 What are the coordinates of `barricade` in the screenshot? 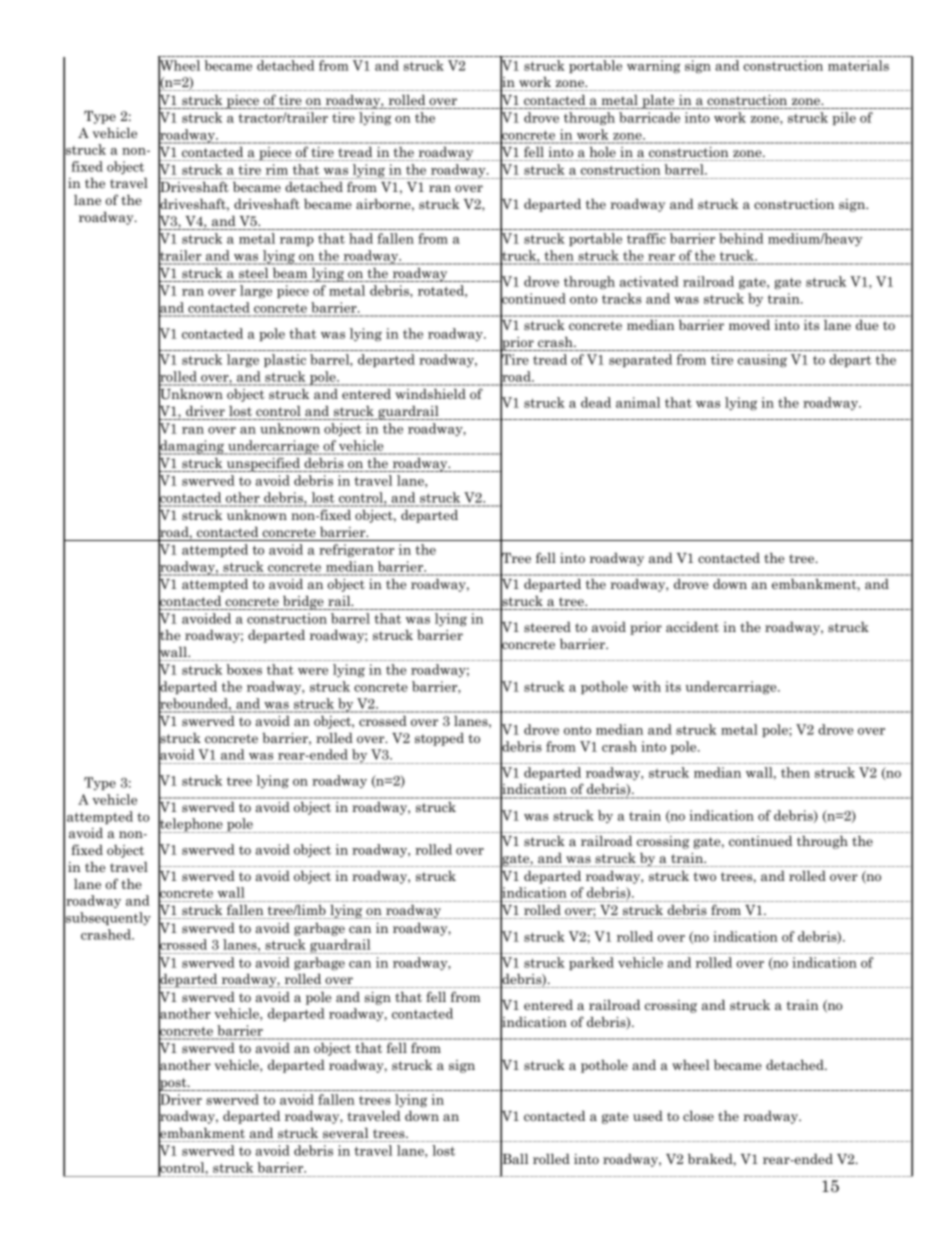 It's located at (649, 117).
